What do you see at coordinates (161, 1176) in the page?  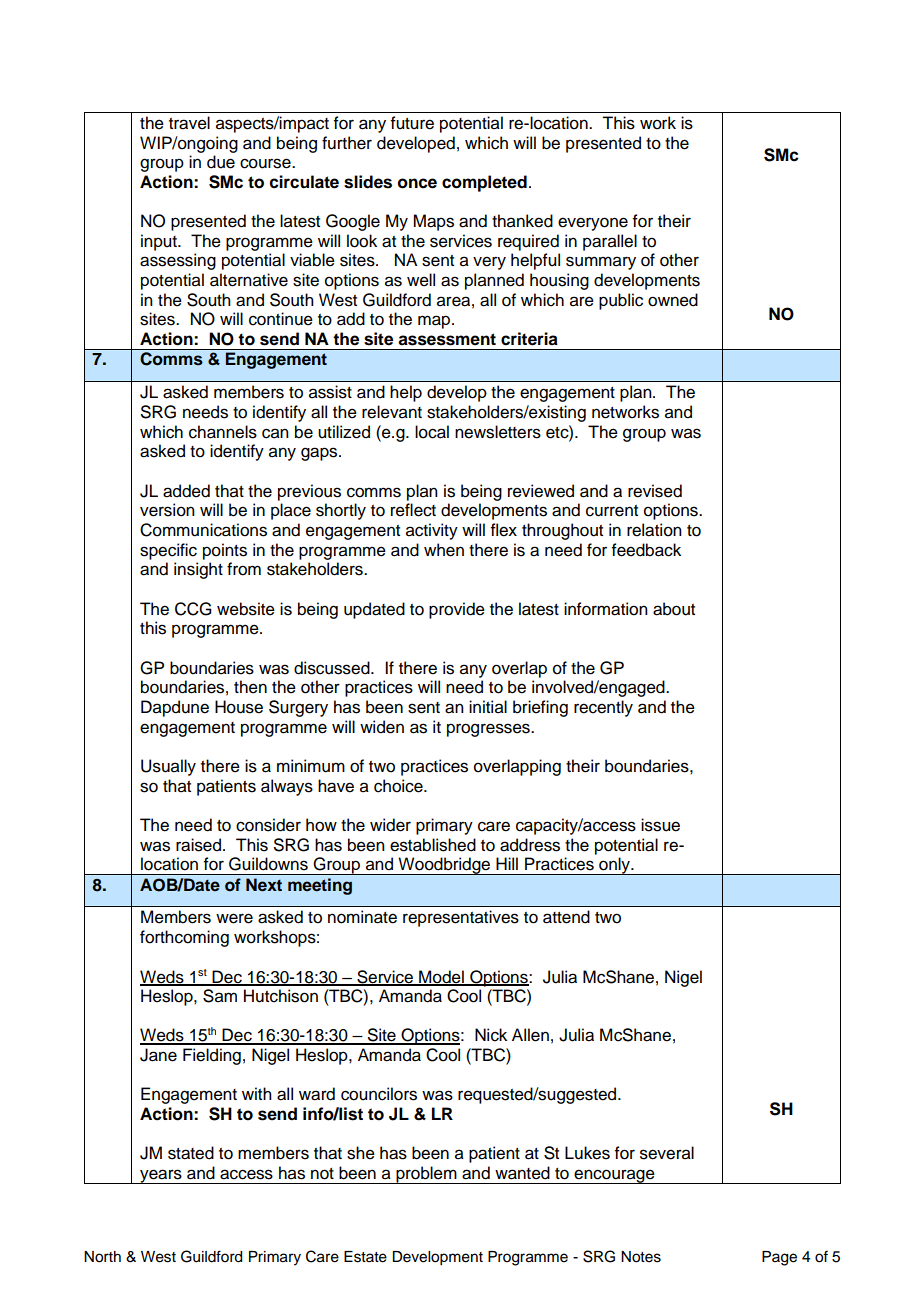 I see `years` at bounding box center [161, 1176].
